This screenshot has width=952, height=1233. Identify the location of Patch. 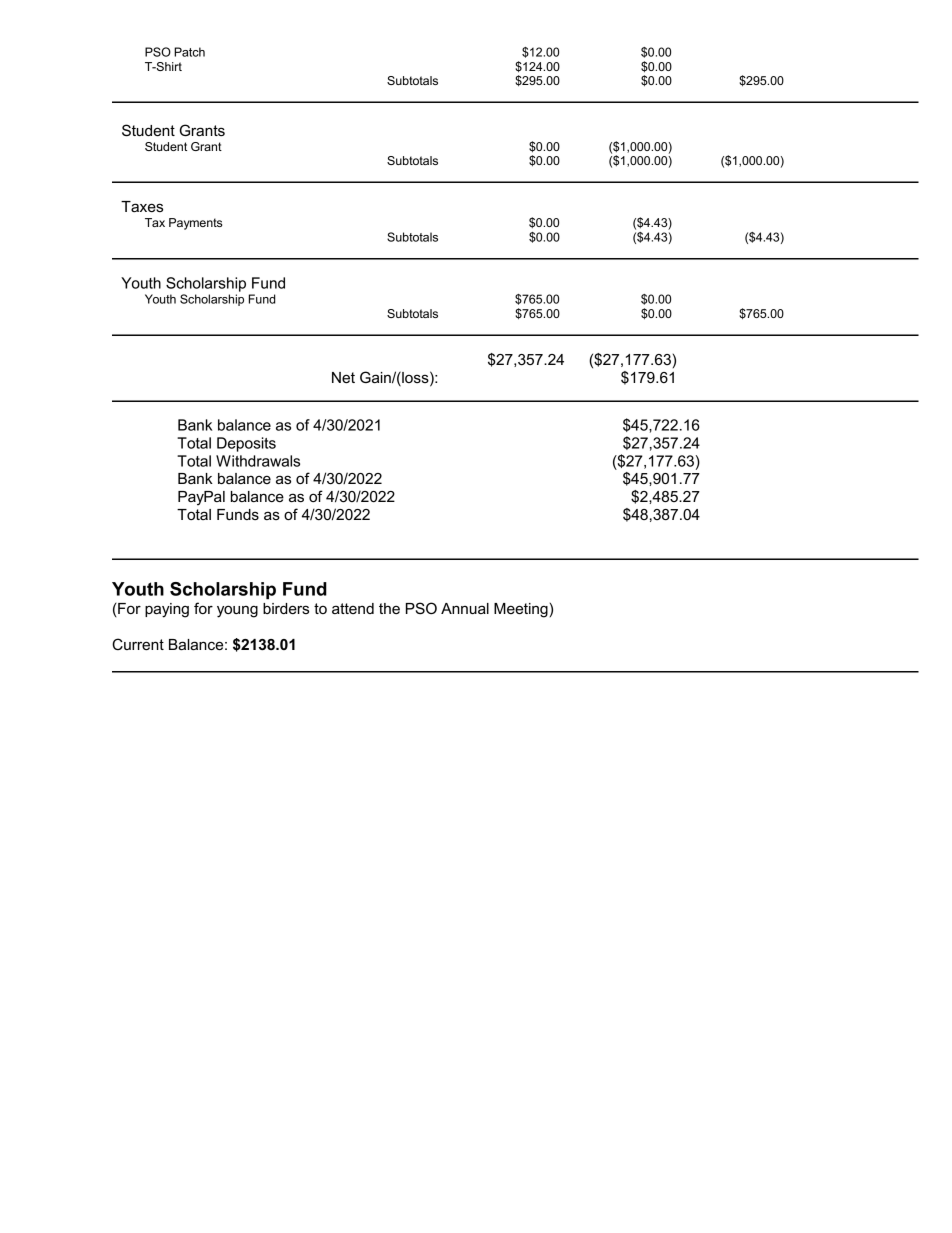
(189, 52).
